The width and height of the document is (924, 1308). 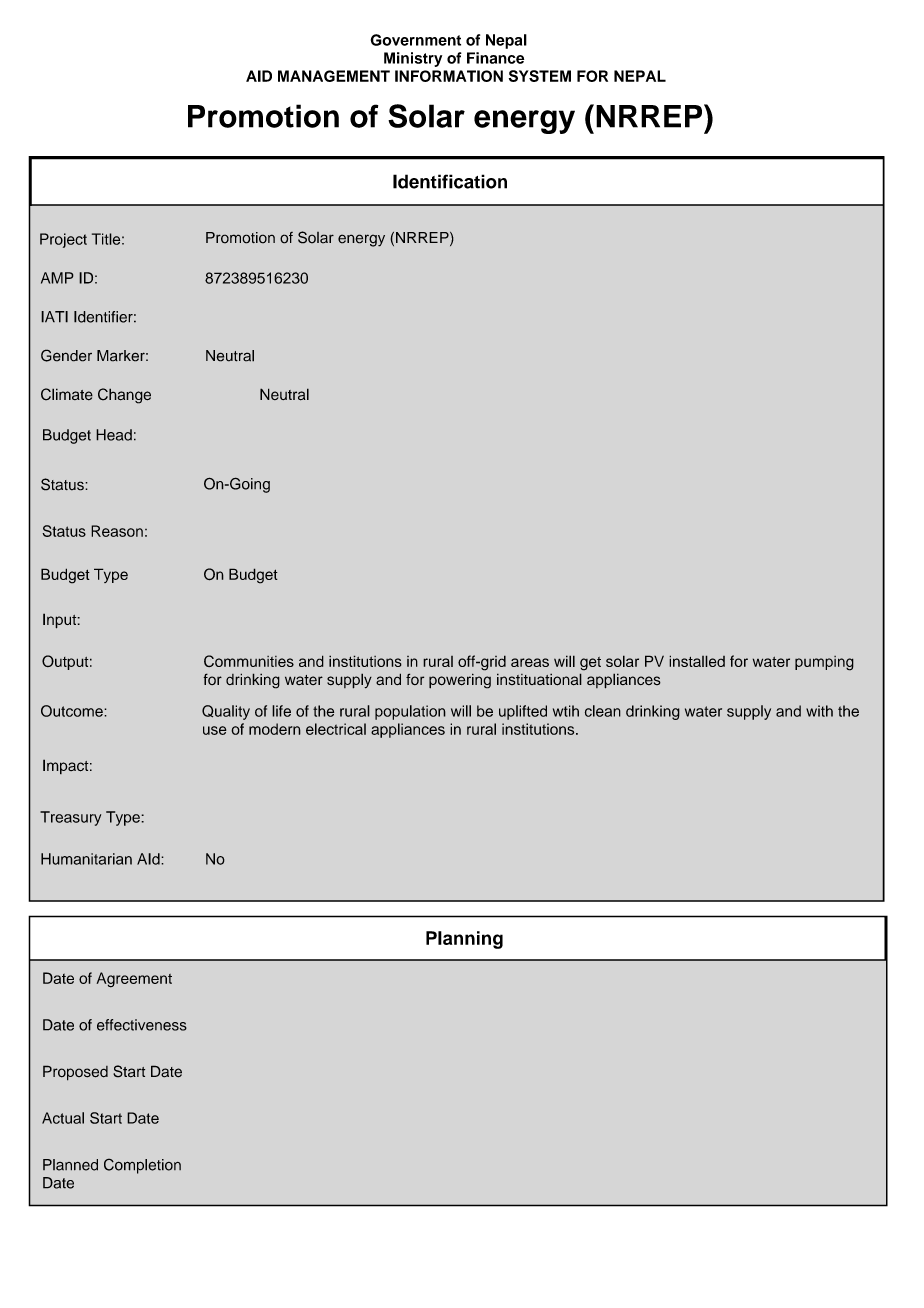 What do you see at coordinates (142, 1166) in the document?
I see `Completion` at bounding box center [142, 1166].
